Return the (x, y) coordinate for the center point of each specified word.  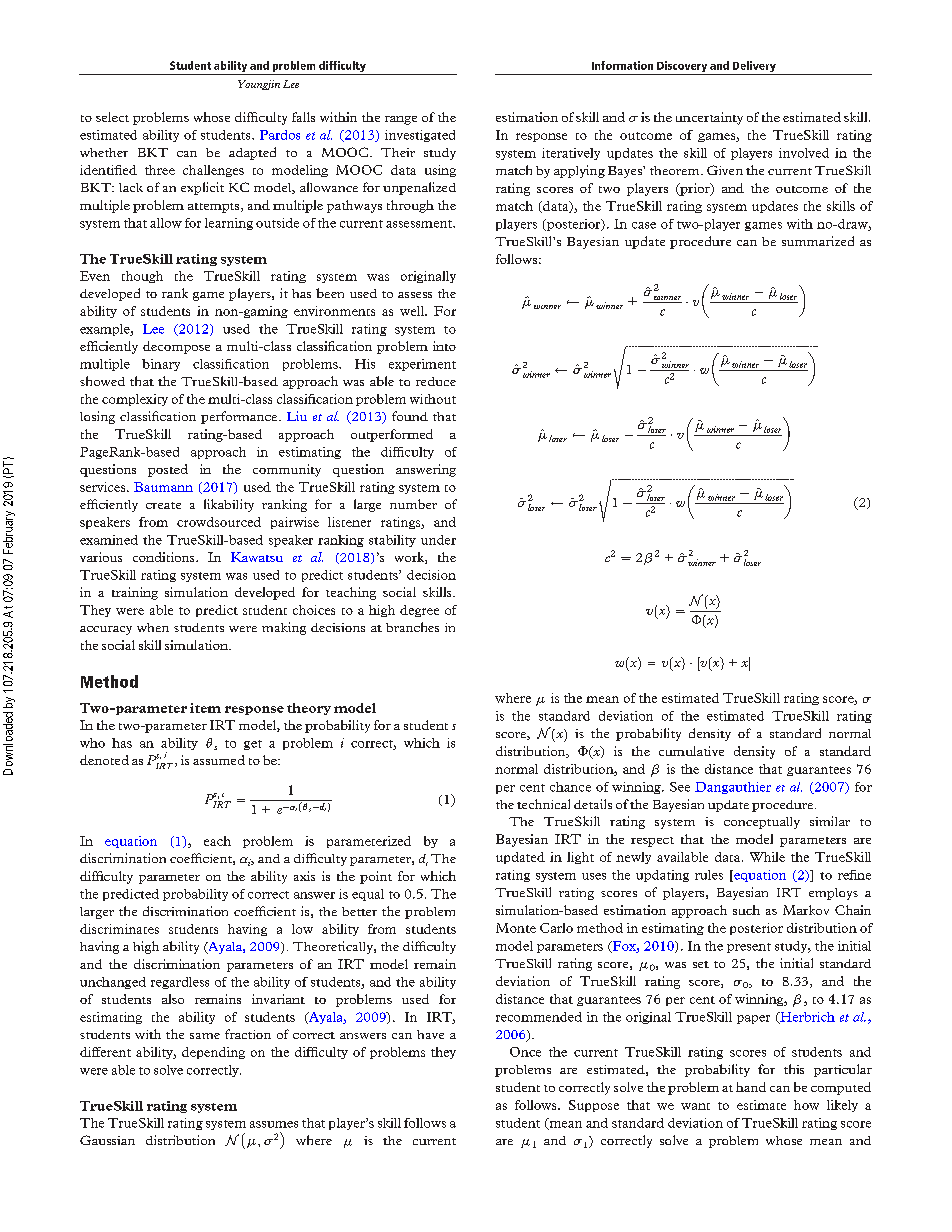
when (153, 627)
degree (419, 611)
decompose (176, 347)
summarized (818, 241)
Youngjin (259, 85)
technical (543, 804)
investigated (420, 136)
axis (304, 876)
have (430, 1034)
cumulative (691, 751)
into (444, 346)
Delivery (754, 68)
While (767, 857)
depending (213, 1053)
